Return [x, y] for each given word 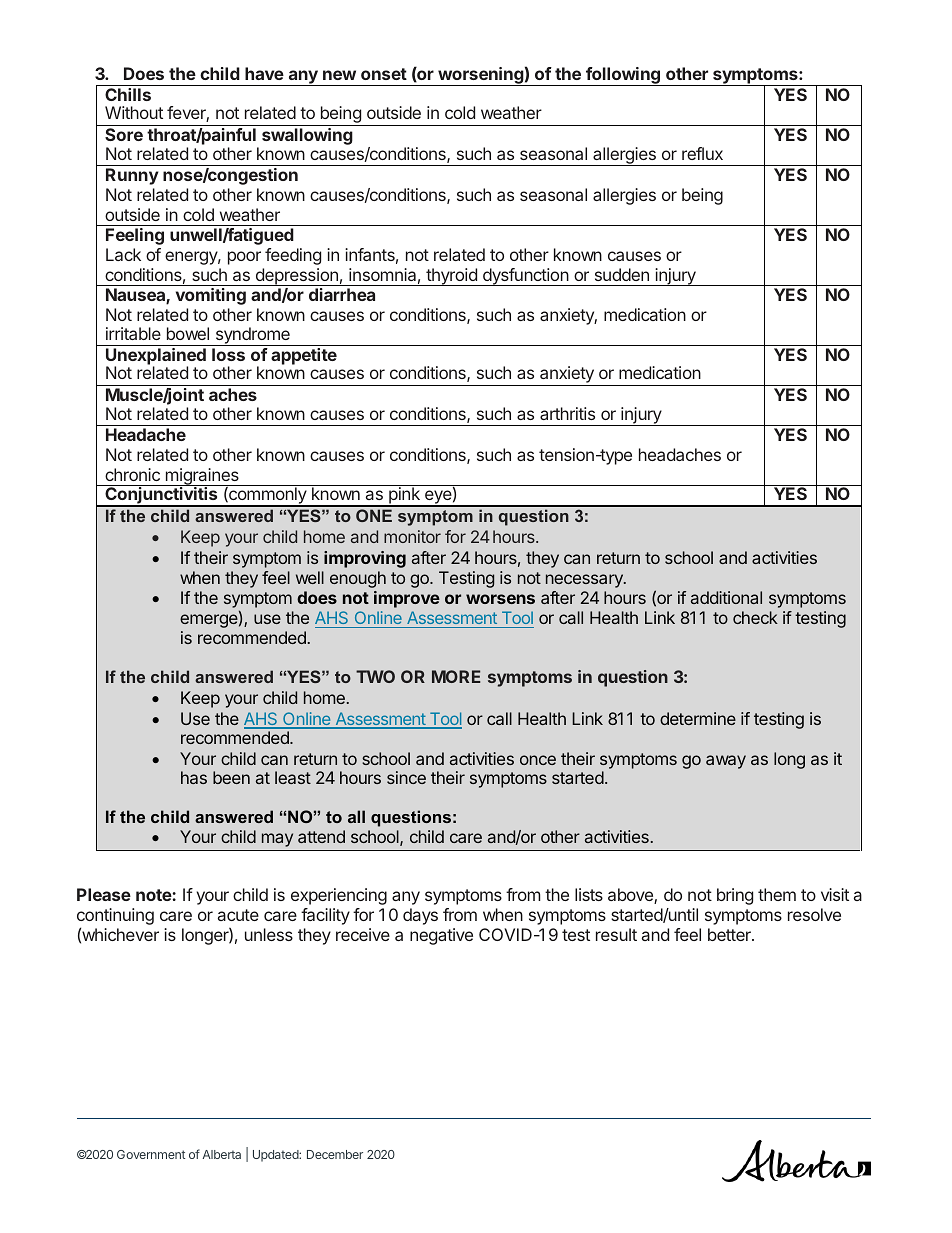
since [406, 777]
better [730, 934]
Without [134, 112]
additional [726, 597]
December [335, 1154]
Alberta [221, 1154]
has [194, 777]
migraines [202, 477]
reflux [702, 153]
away [726, 762]
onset [384, 74]
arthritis [567, 413]
